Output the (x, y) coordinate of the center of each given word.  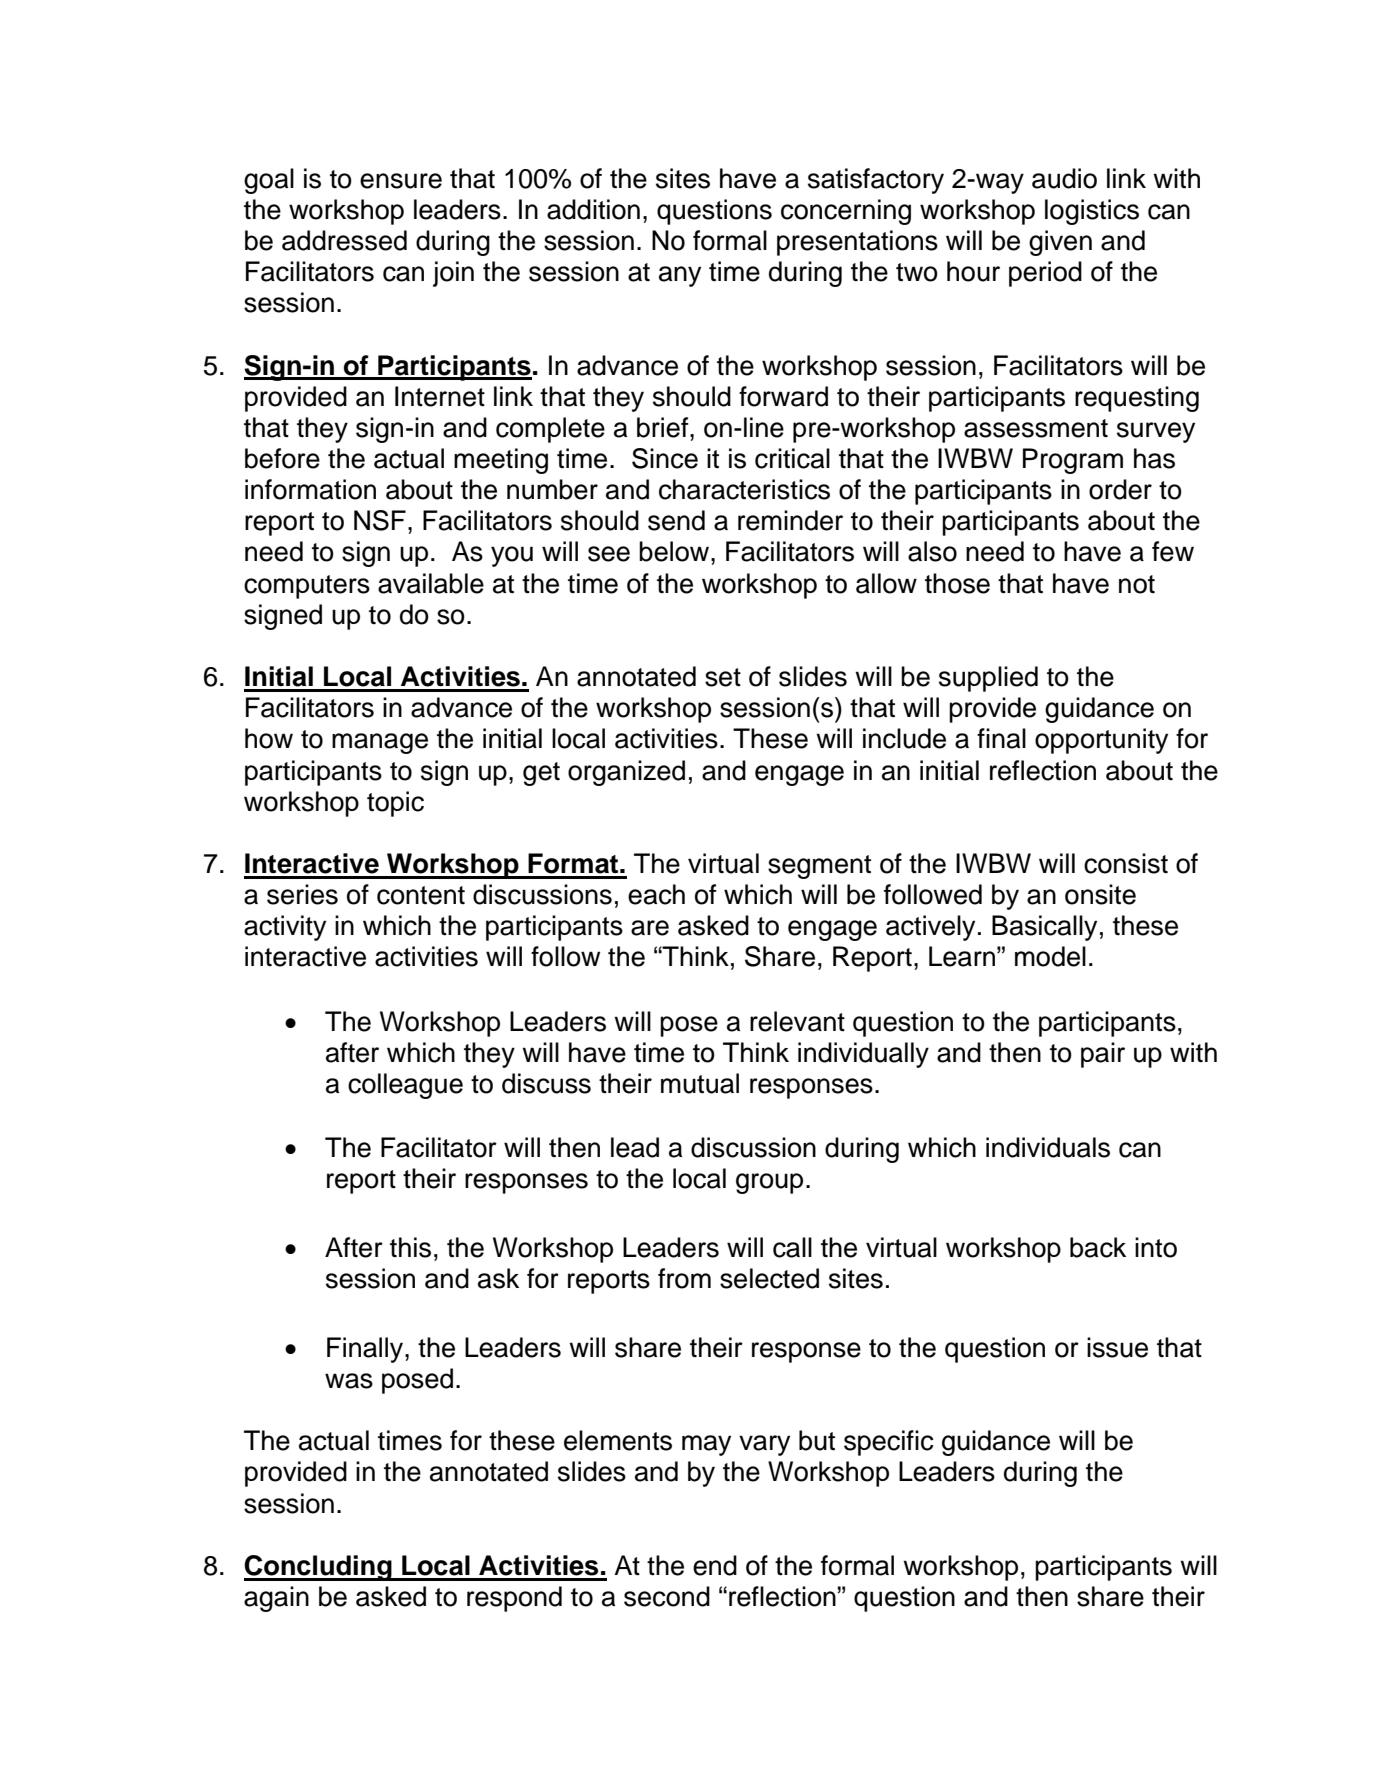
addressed (344, 240)
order (1120, 489)
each (656, 894)
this (410, 1247)
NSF (380, 520)
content (421, 895)
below (675, 551)
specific (889, 1443)
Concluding (319, 1568)
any (680, 276)
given (1060, 243)
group (769, 1183)
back (1098, 1247)
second (667, 1596)
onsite (1100, 894)
